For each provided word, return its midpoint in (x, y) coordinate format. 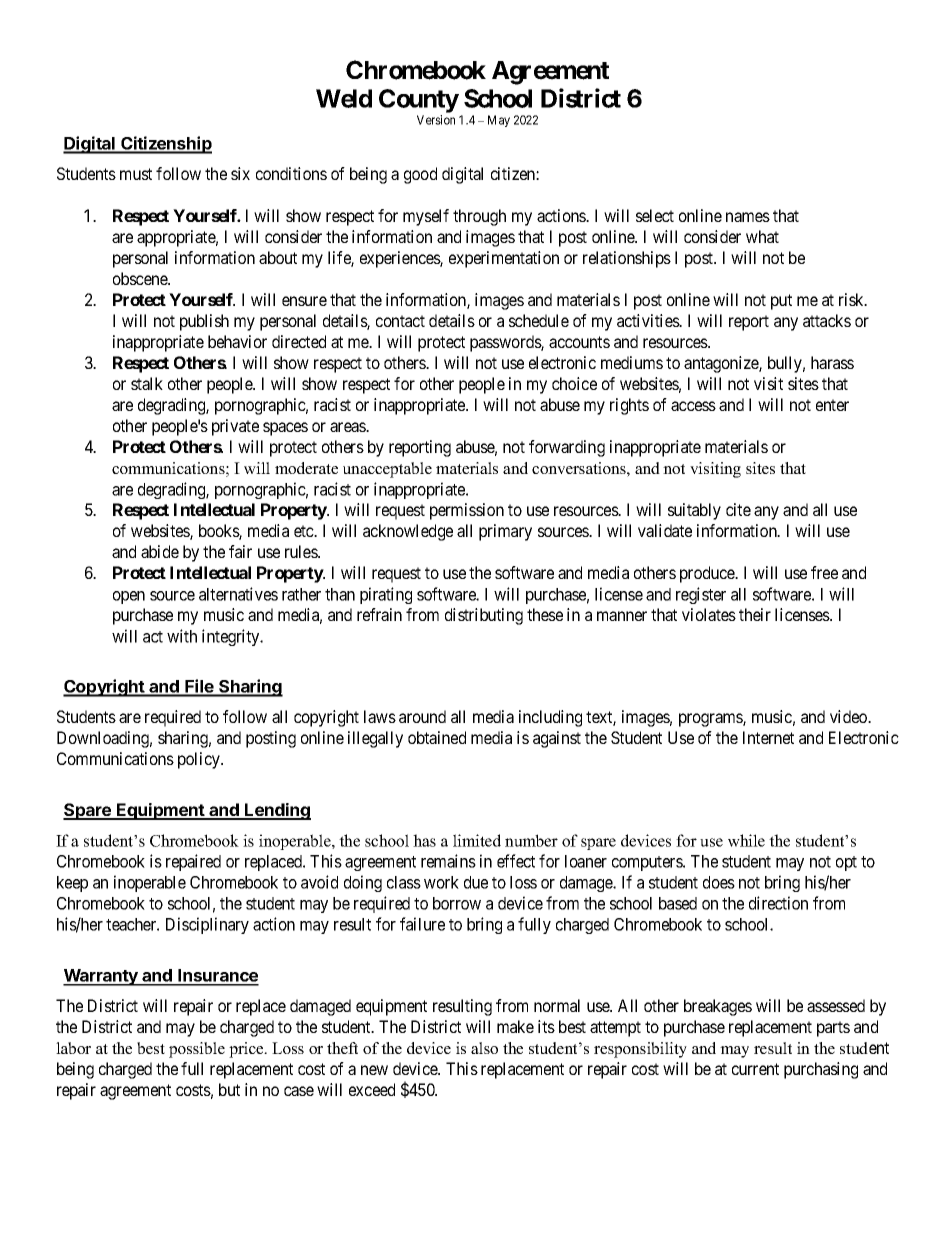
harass (832, 362)
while (746, 840)
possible (197, 1050)
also (484, 1048)
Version (436, 120)
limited (477, 840)
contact (400, 321)
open (129, 597)
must (136, 174)
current (755, 1069)
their (755, 614)
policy (200, 760)
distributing (484, 616)
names (748, 217)
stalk (147, 383)
